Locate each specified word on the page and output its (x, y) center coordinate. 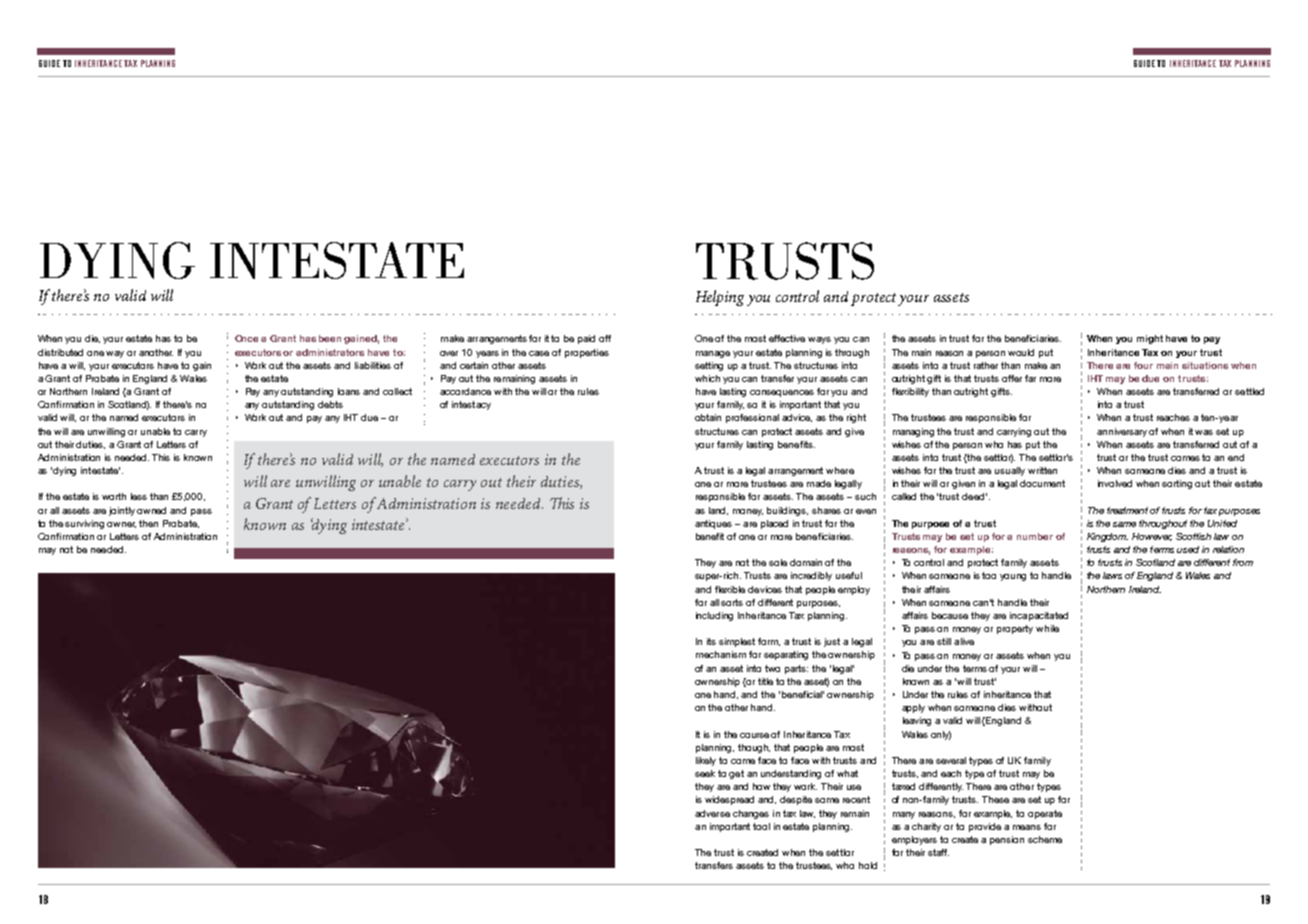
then (148, 523)
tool (761, 826)
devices (765, 589)
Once (246, 338)
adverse (712, 813)
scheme (1045, 839)
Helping (720, 298)
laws (1112, 575)
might (1150, 339)
